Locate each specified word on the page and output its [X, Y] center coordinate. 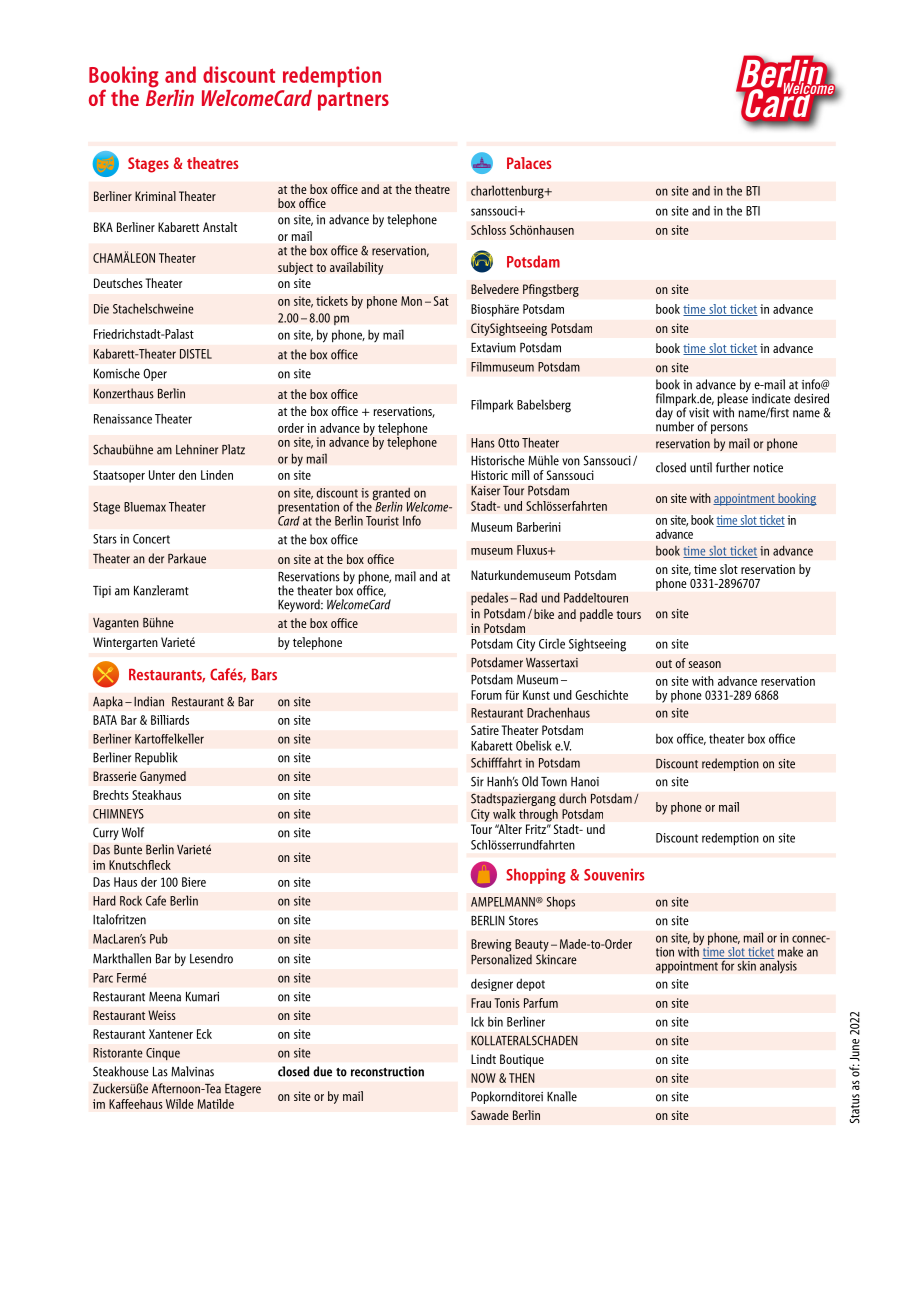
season [705, 664]
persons [729, 429]
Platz [233, 449]
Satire [485, 730]
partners [353, 101]
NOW [483, 1078]
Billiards [170, 720]
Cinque [163, 1054]
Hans [483, 443]
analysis [777, 966]
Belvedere [495, 289]
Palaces [529, 163]
